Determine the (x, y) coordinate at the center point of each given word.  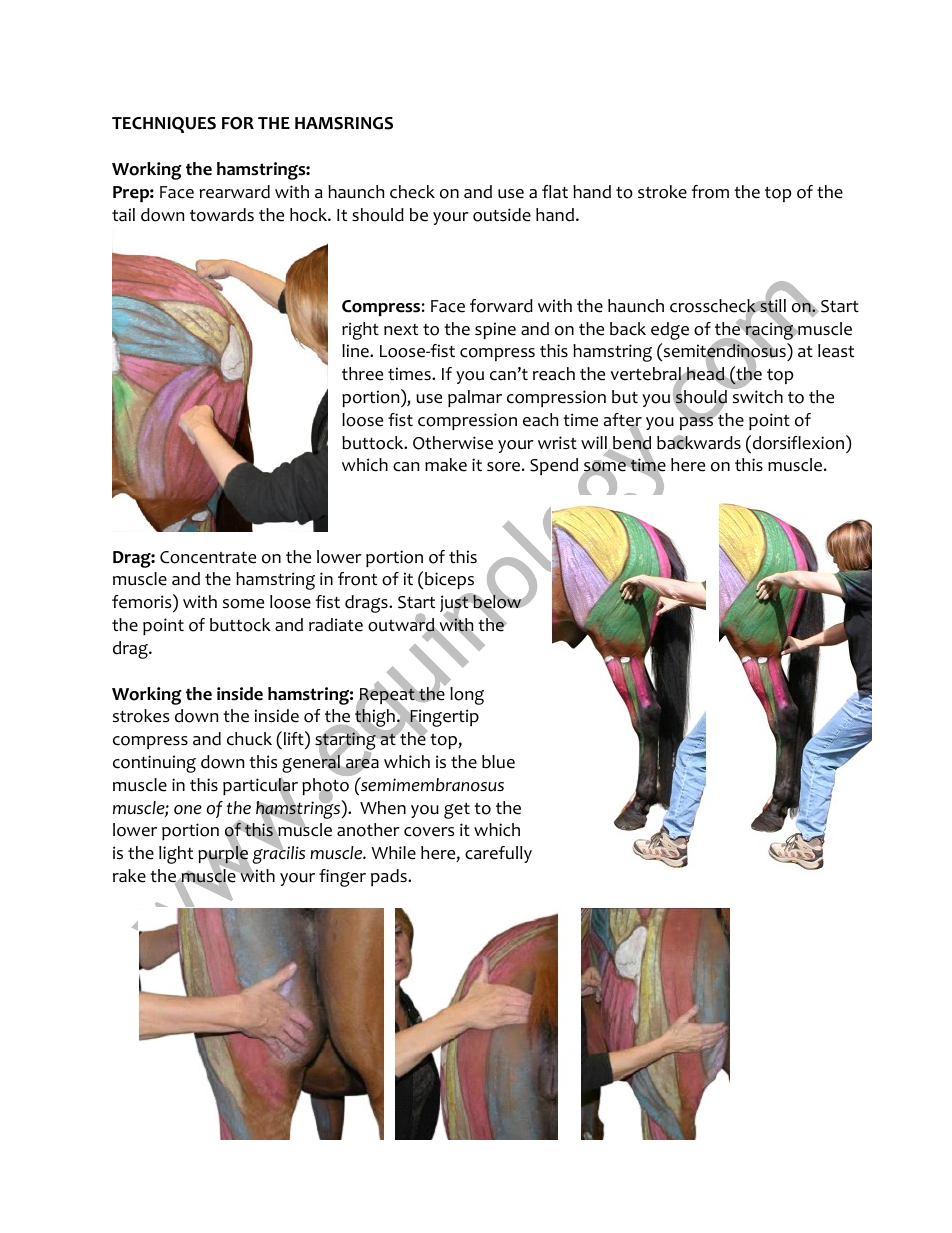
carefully (498, 854)
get (457, 811)
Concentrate (208, 557)
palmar (475, 398)
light (176, 855)
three (362, 374)
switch (757, 396)
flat (555, 191)
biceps (449, 580)
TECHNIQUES (164, 125)
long (467, 696)
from (710, 192)
